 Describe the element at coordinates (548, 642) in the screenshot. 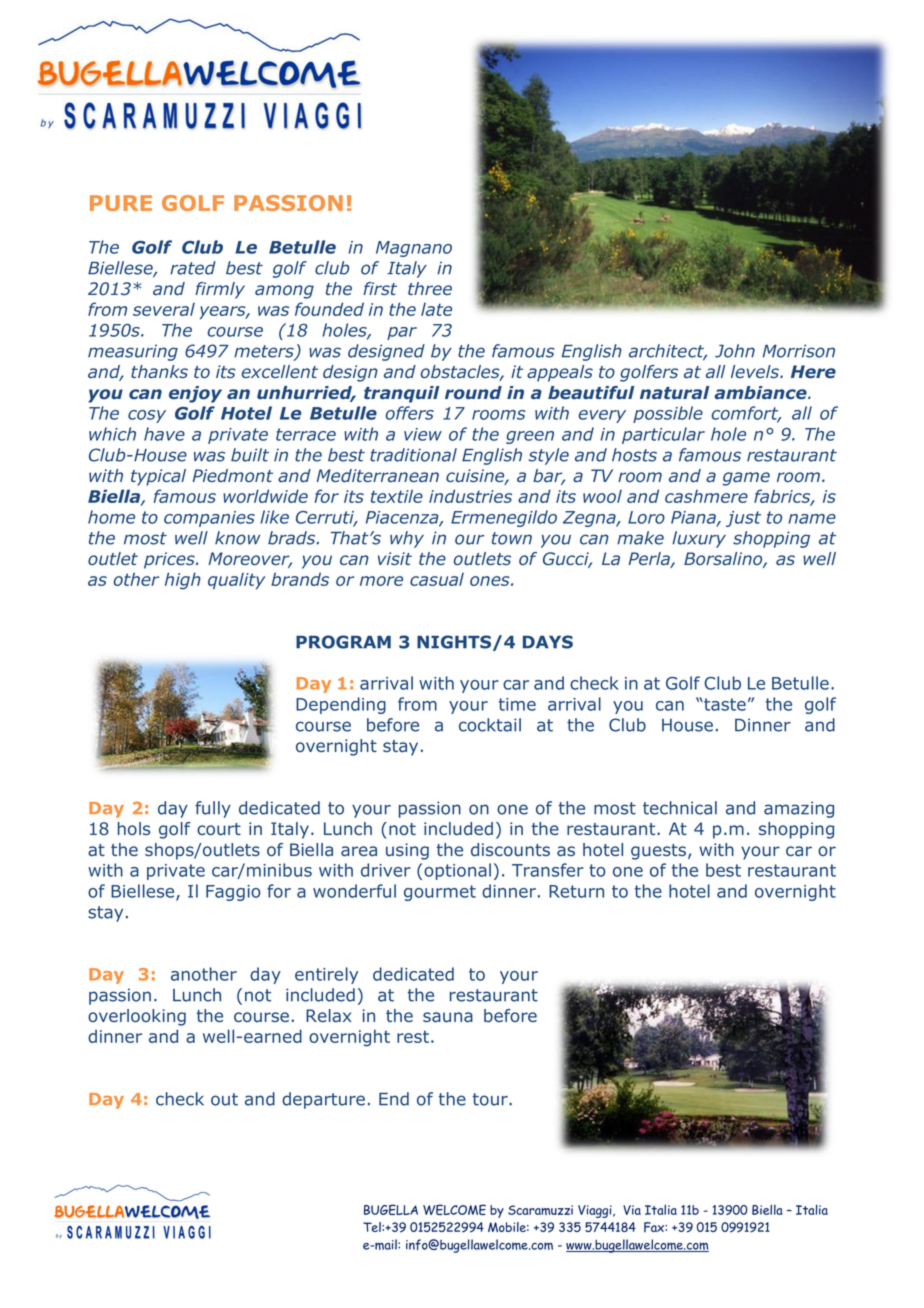

I see `DAYS` at that location.
